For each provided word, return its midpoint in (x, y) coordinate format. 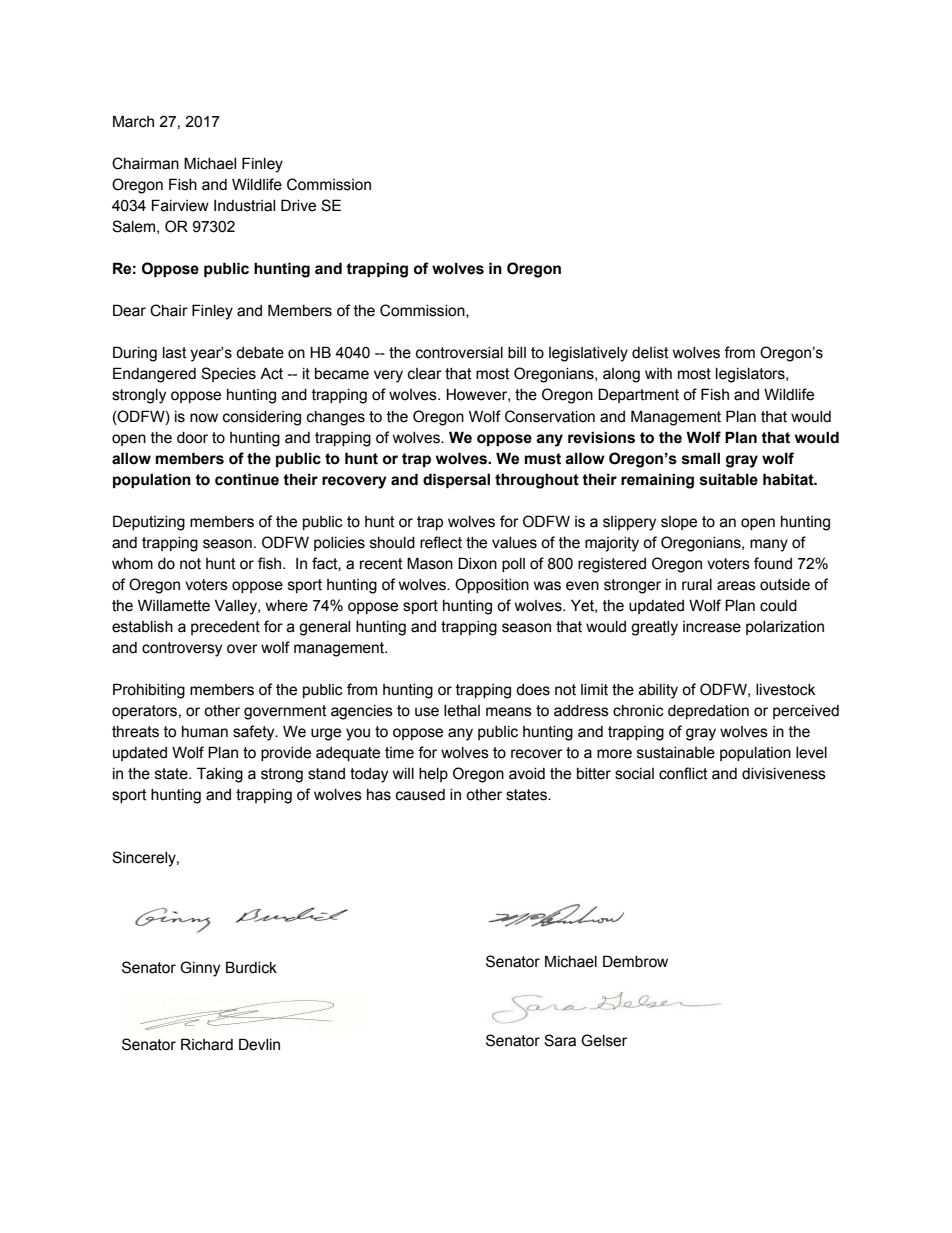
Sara (560, 1040)
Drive (298, 205)
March (133, 121)
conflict (683, 773)
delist (650, 353)
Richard (207, 1044)
